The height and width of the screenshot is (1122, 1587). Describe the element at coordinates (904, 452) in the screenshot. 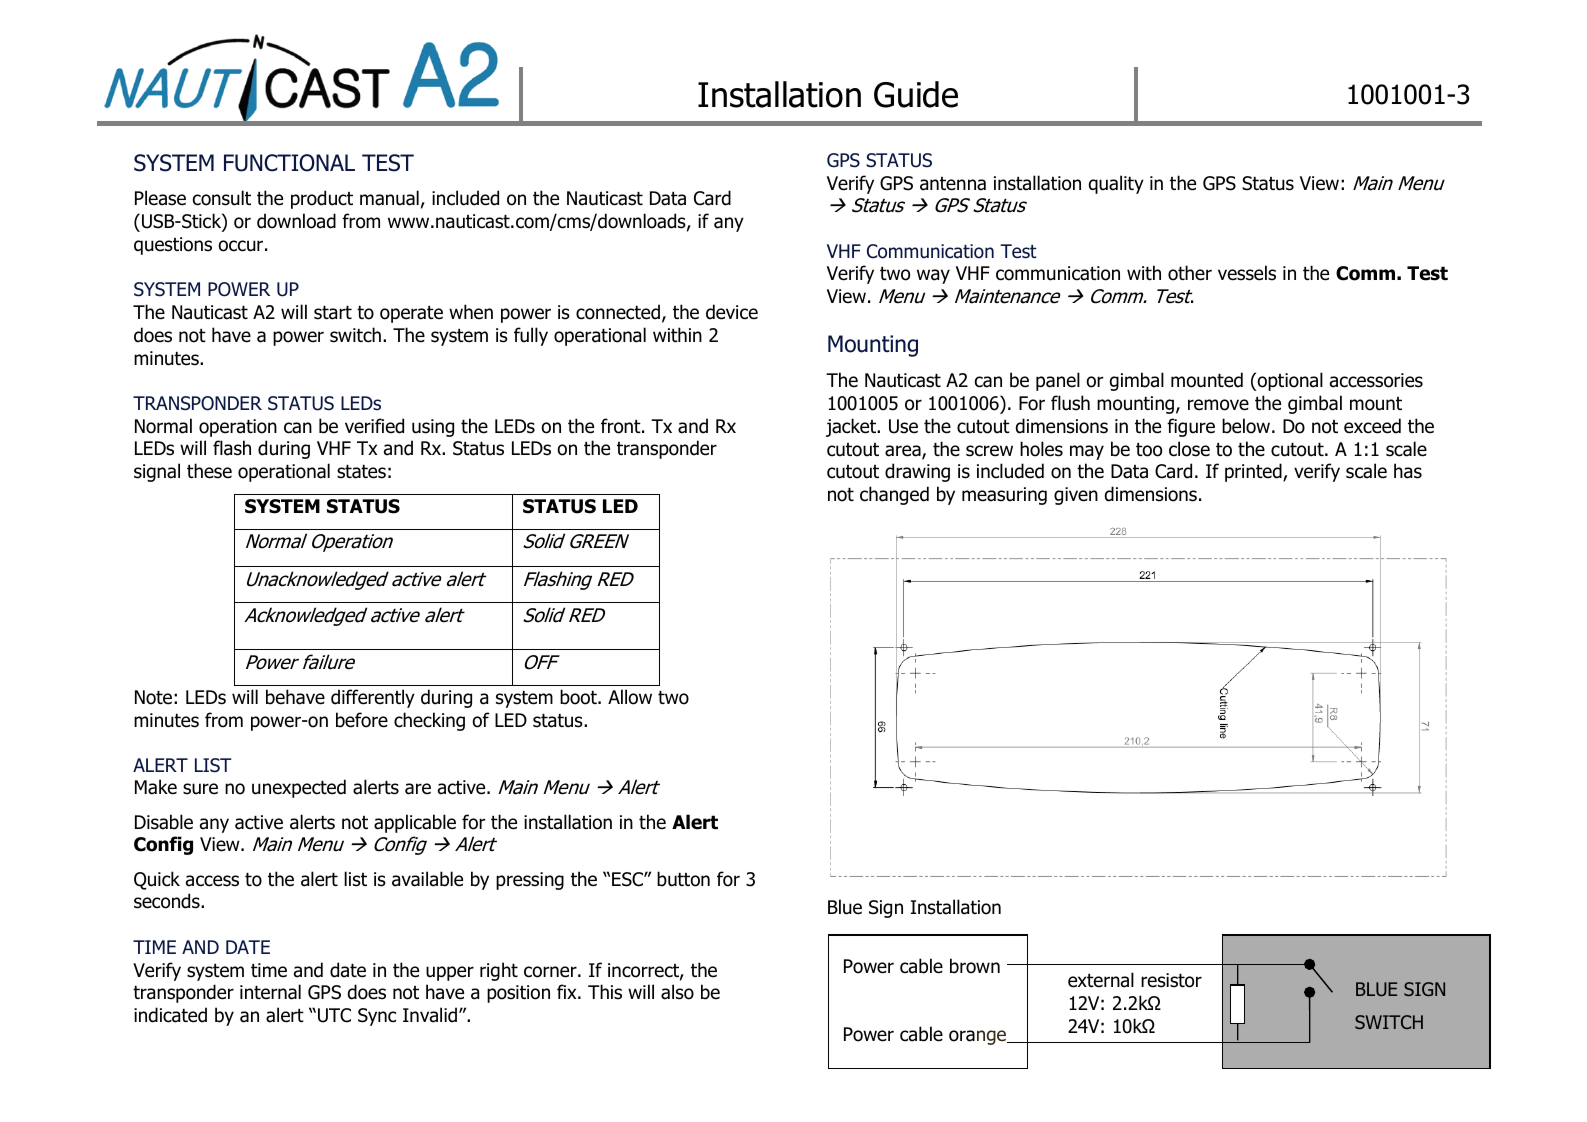

I see `area` at that location.
